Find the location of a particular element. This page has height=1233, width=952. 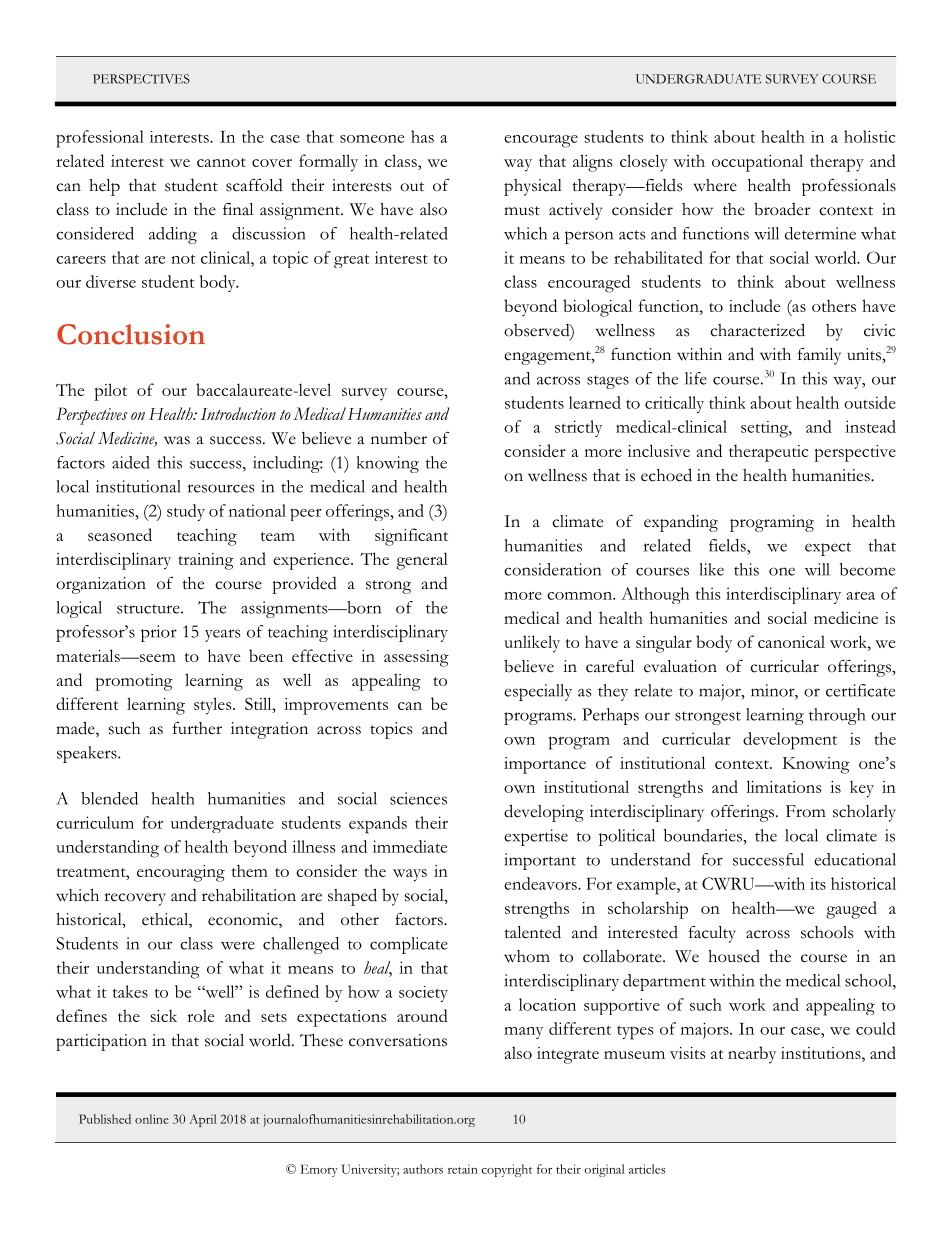

therapeutic is located at coordinates (768, 453).
